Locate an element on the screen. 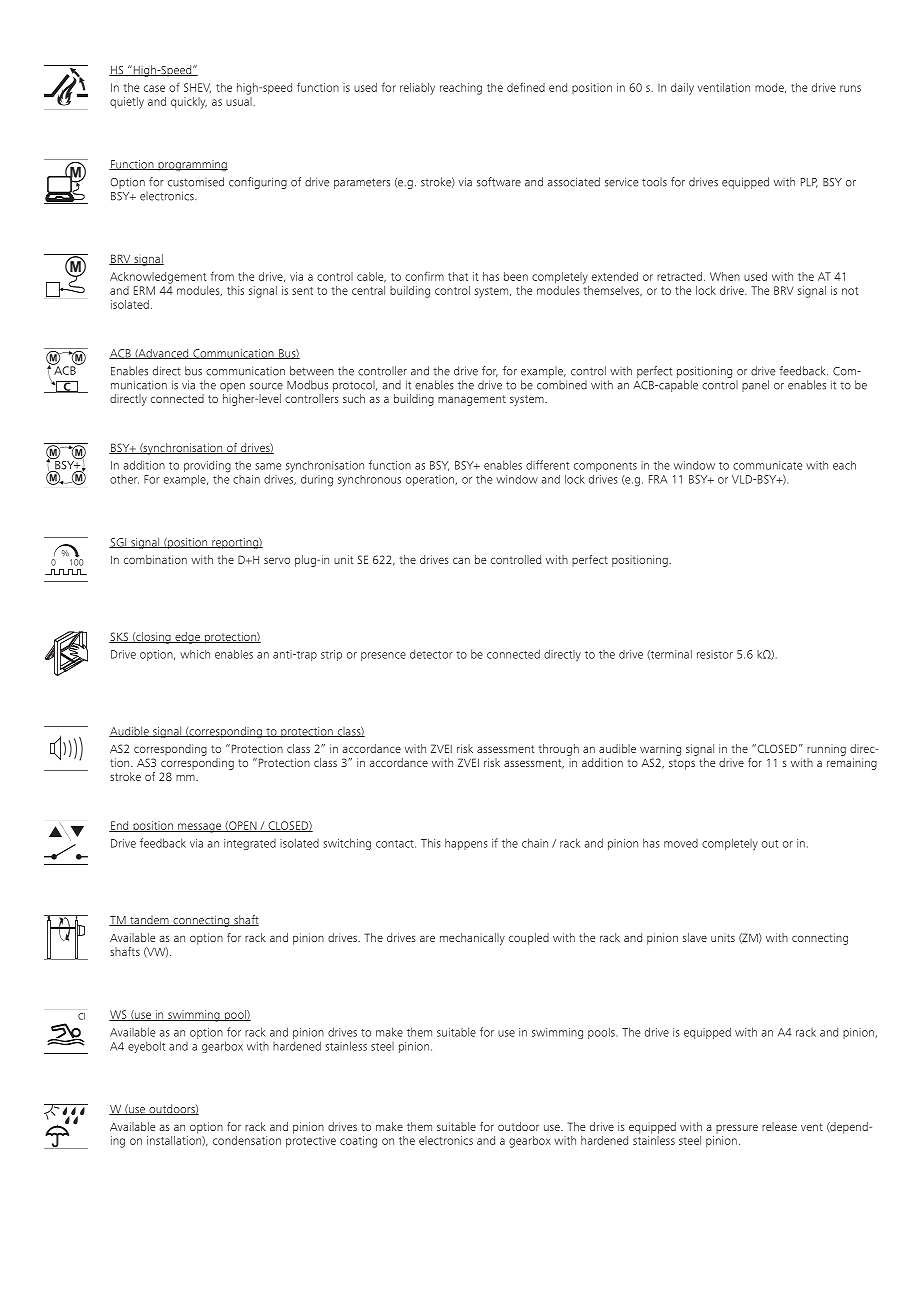 The image size is (924, 1308). which is located at coordinates (195, 654).
